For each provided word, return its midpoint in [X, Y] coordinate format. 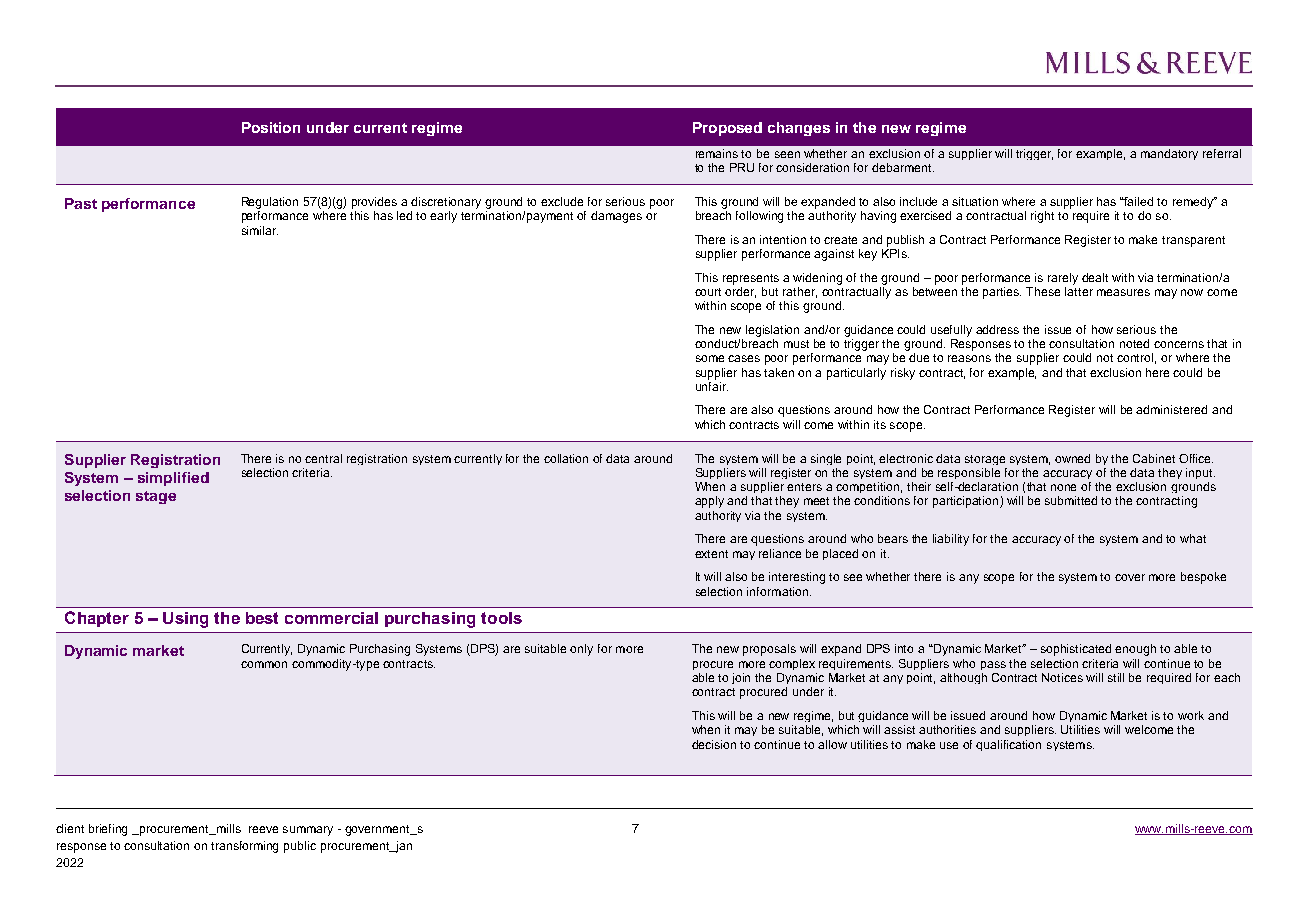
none [1063, 487]
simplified [173, 479]
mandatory [1169, 154]
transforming [244, 847]
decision [714, 744]
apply [709, 502]
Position [271, 127]
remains [717, 153]
